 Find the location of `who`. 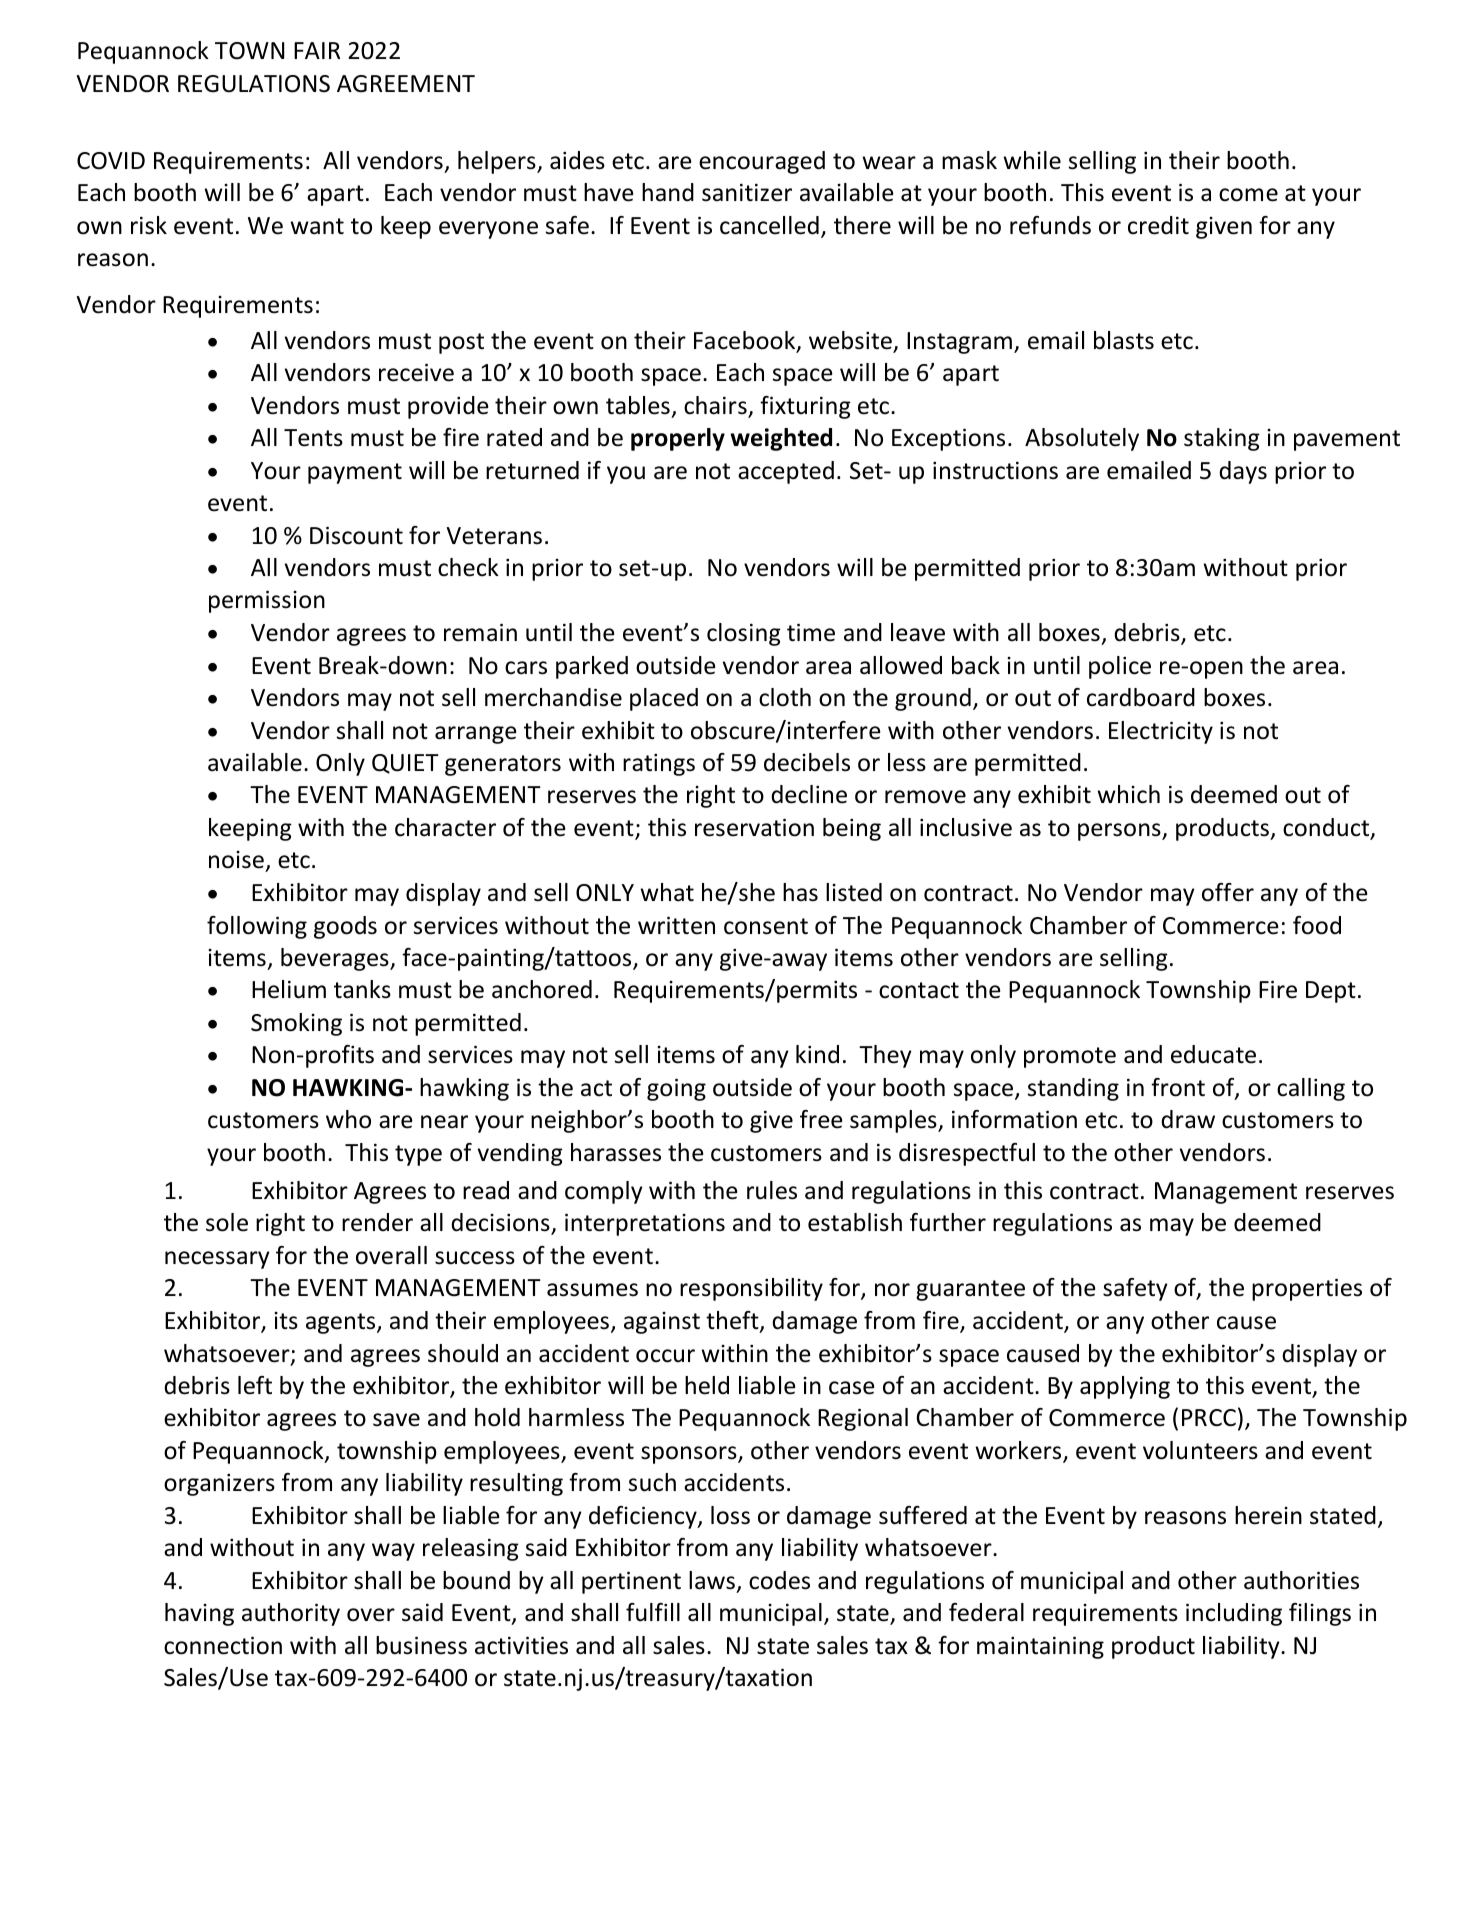

who is located at coordinates (348, 1119).
